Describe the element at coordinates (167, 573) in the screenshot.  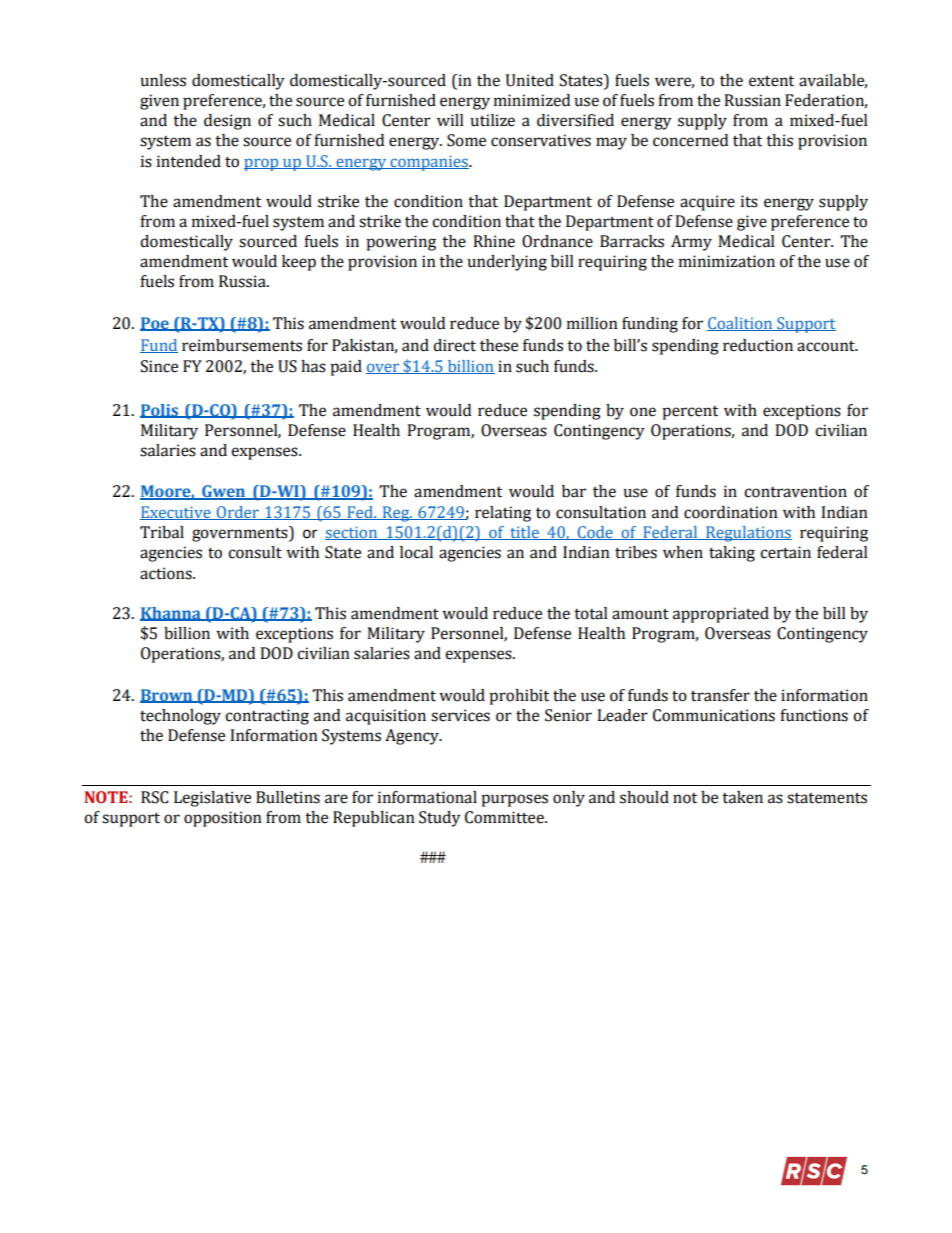
I see `actions` at that location.
